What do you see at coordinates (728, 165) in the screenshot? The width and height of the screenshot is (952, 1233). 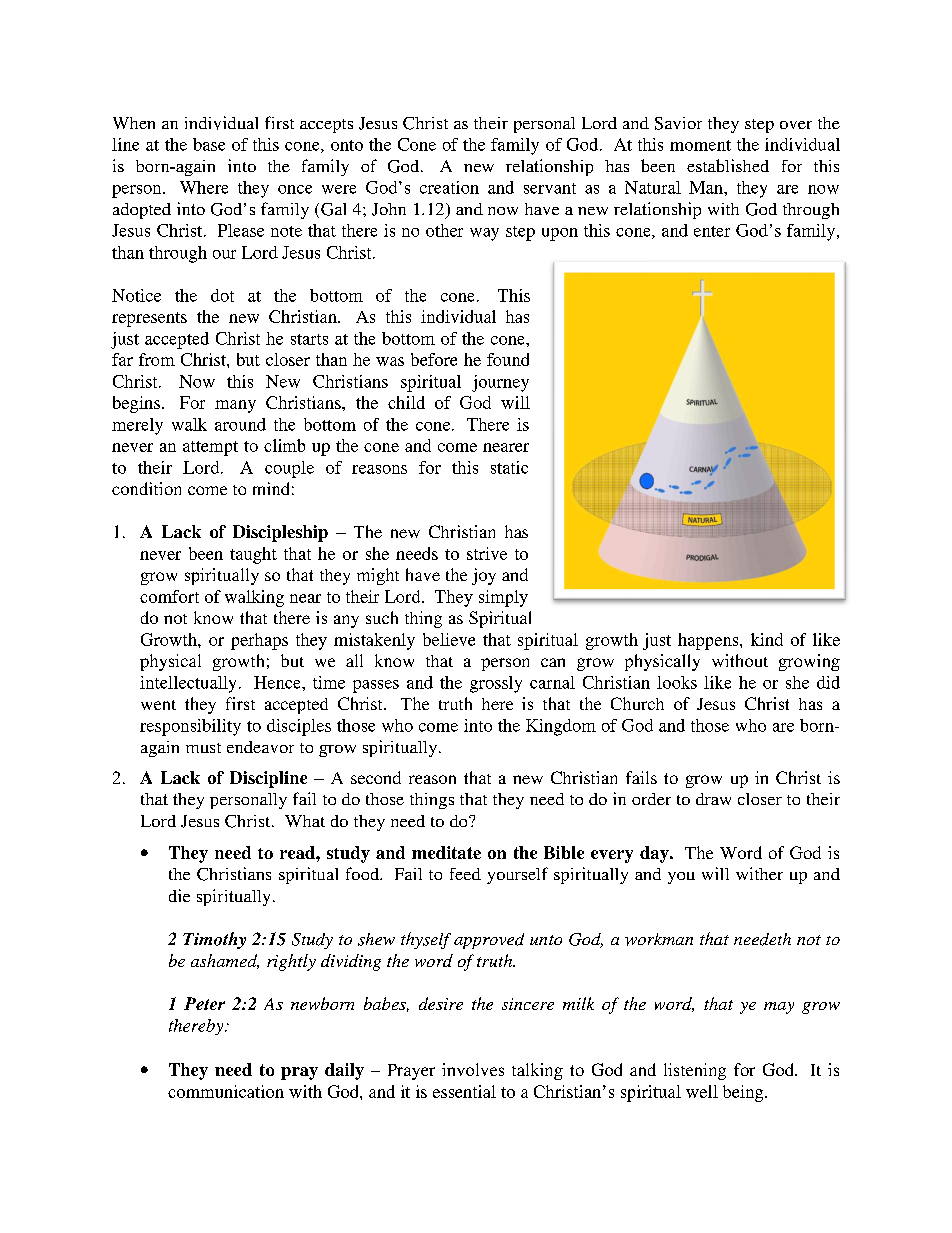 I see `established` at bounding box center [728, 165].
